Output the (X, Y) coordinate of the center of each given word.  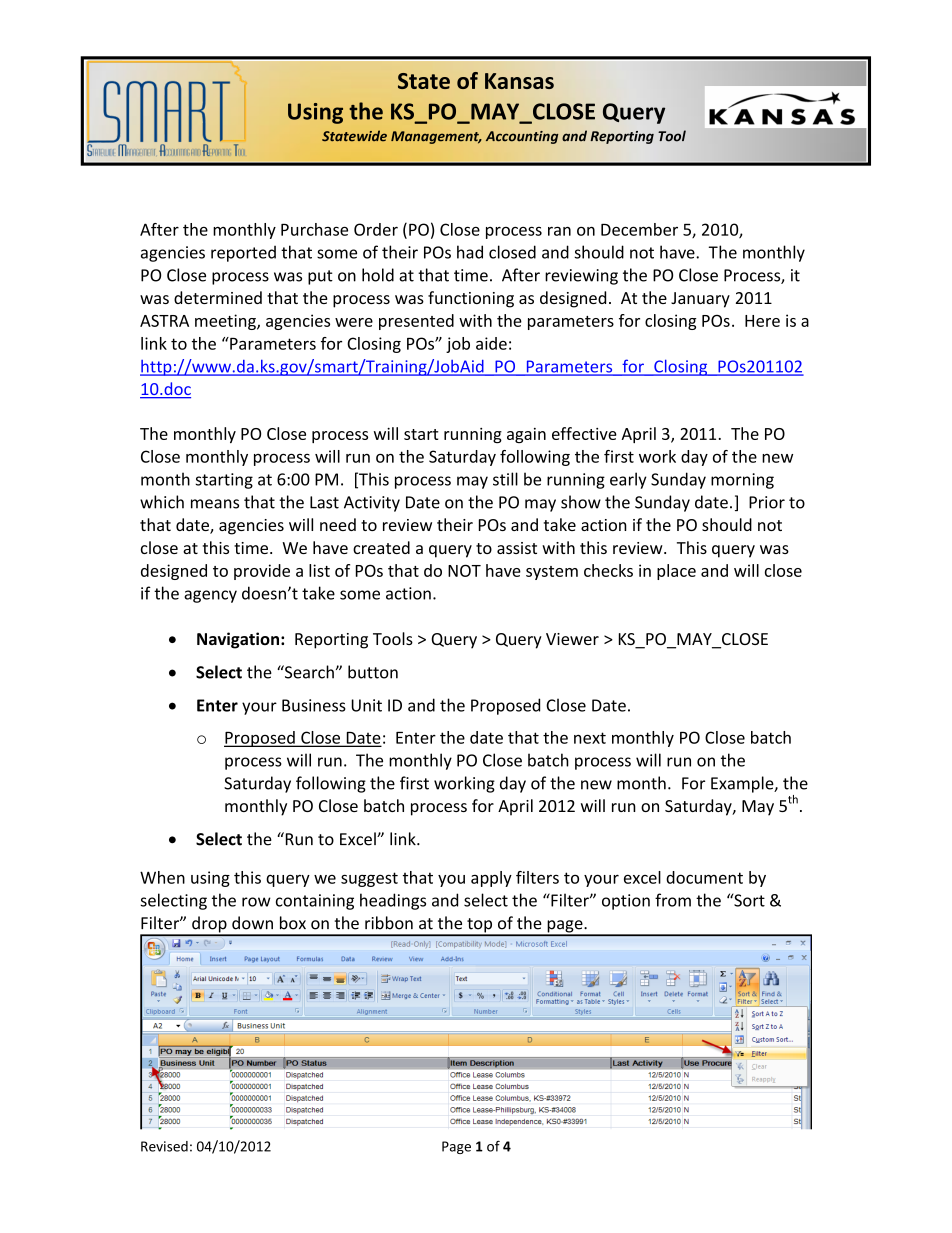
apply (491, 879)
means (215, 504)
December (639, 229)
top (480, 926)
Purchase (314, 229)
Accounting (522, 137)
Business (314, 705)
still (505, 479)
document (704, 877)
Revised (164, 1146)
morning (742, 481)
